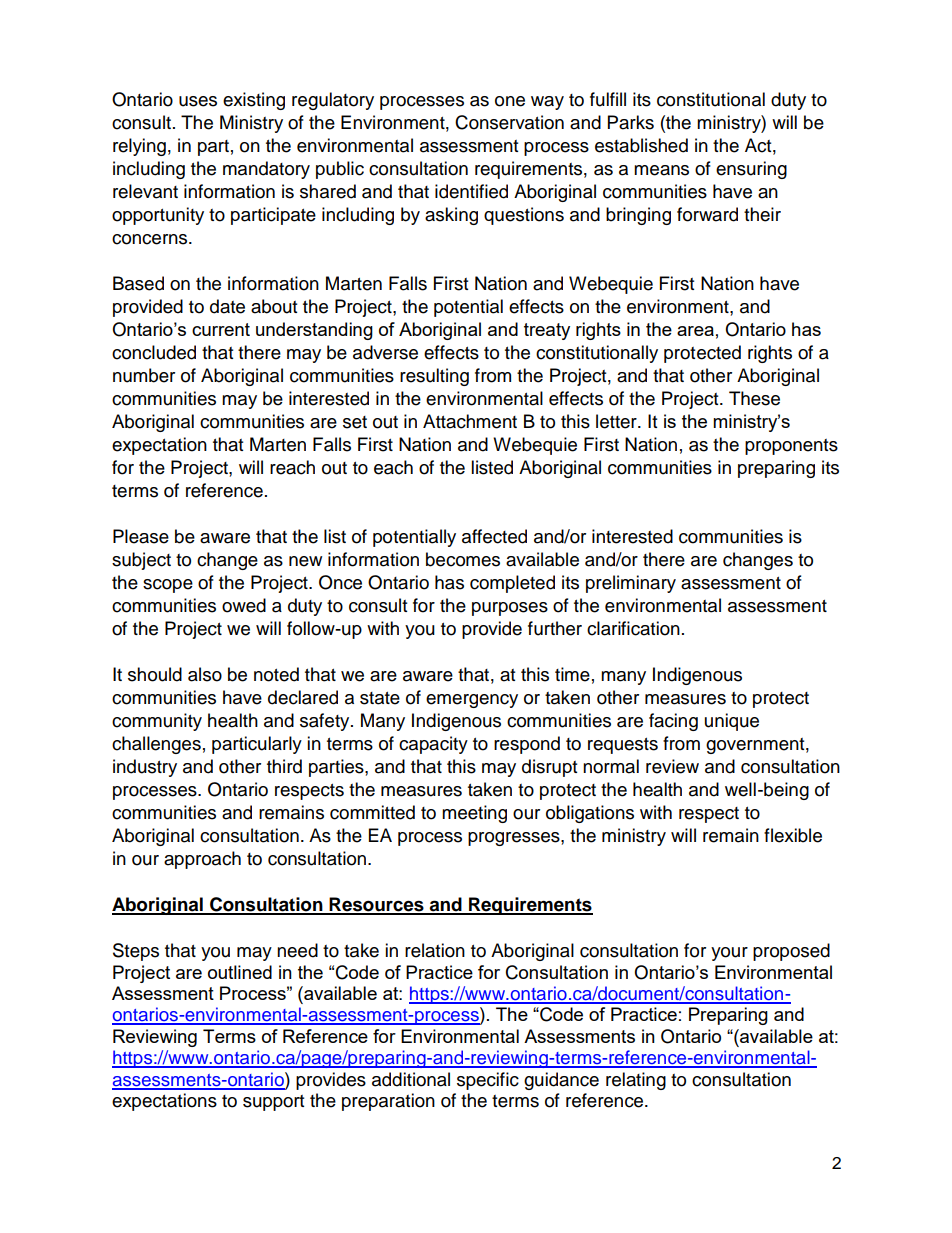 The height and width of the screenshot is (1233, 952). What do you see at coordinates (751, 170) in the screenshot?
I see `ensuring` at bounding box center [751, 170].
